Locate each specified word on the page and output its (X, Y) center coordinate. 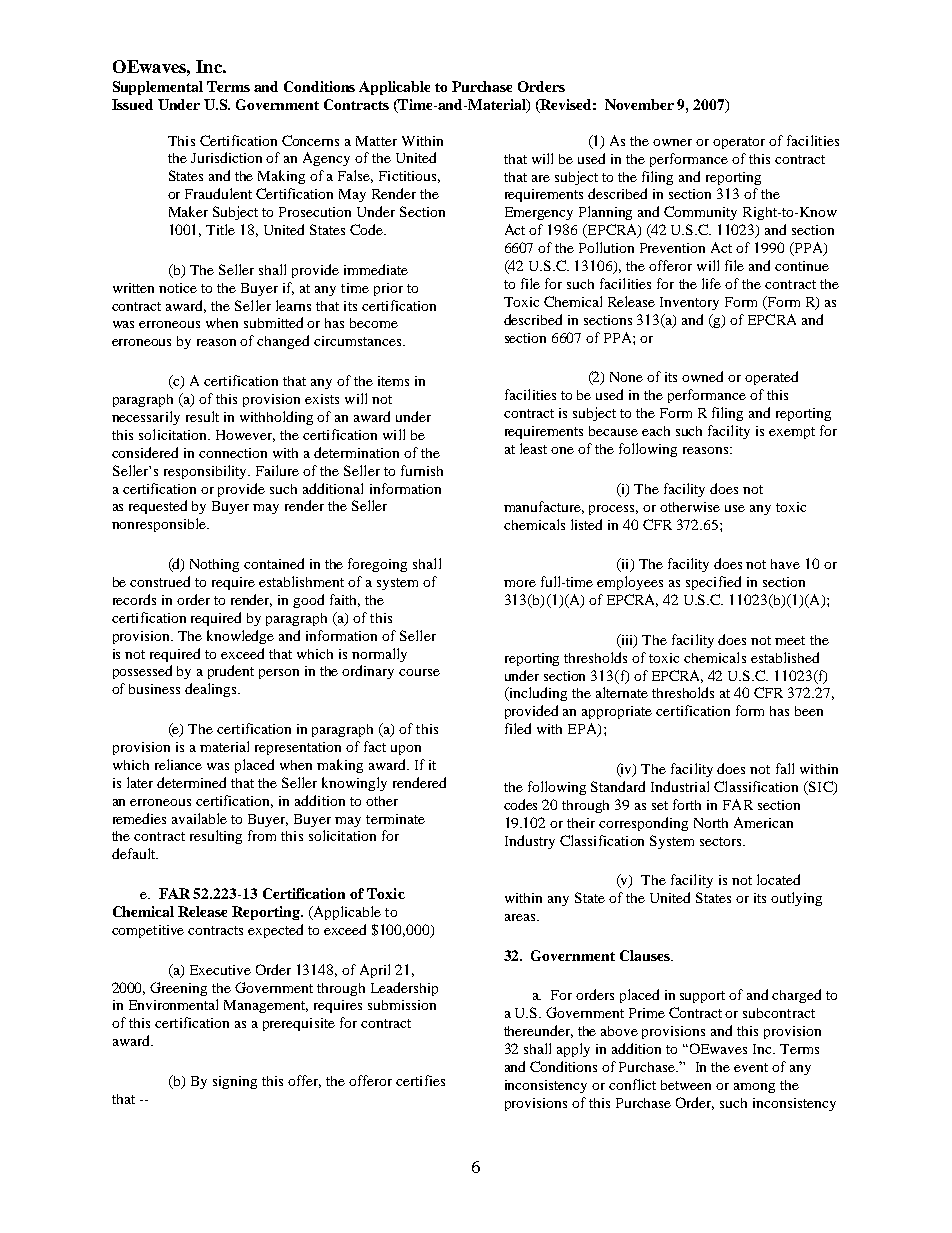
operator (739, 143)
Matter (376, 141)
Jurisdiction (226, 157)
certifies (420, 1080)
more (520, 583)
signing (235, 1082)
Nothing (214, 565)
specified (713, 583)
